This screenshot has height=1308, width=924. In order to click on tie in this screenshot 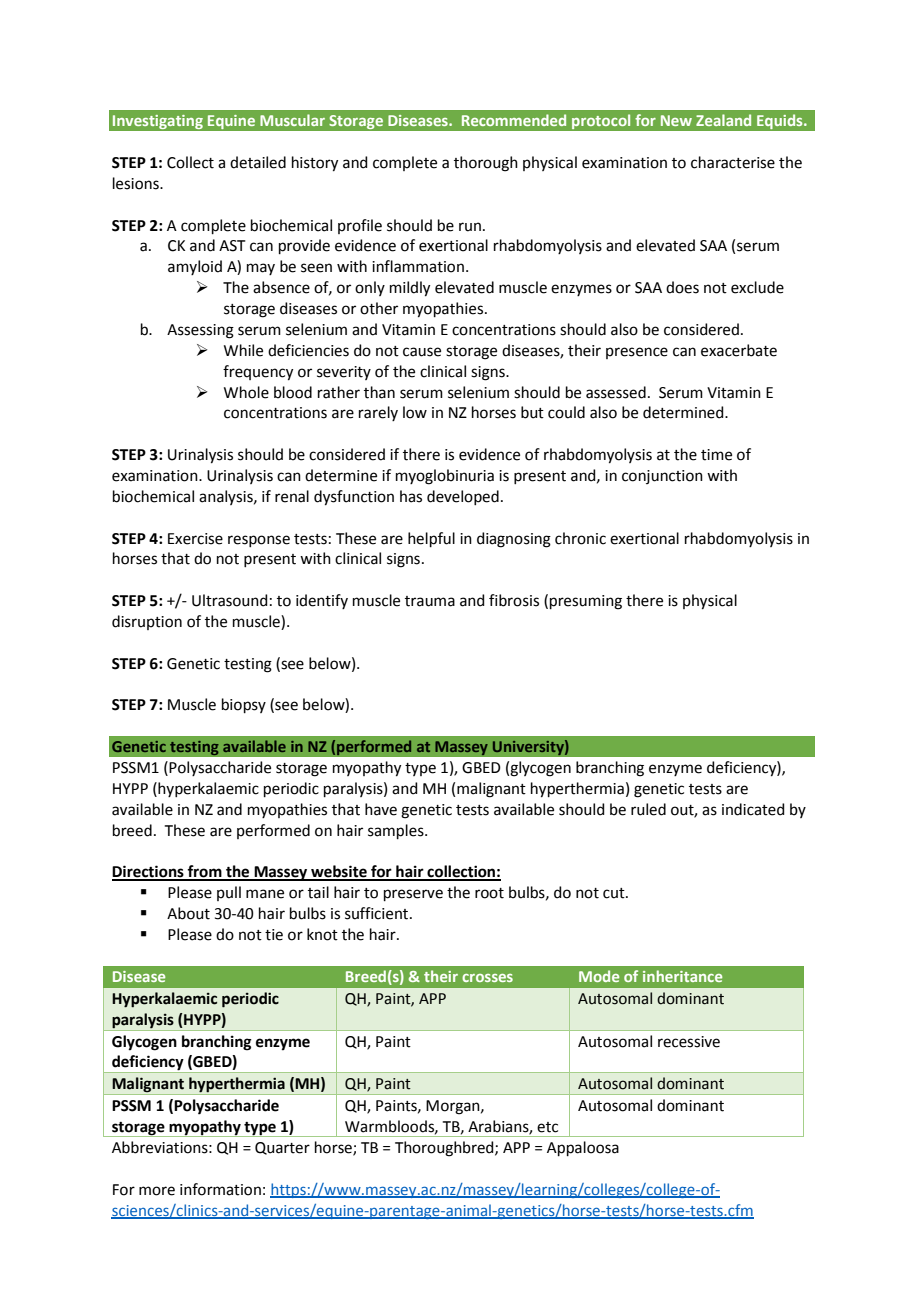, I will do `click(274, 935)`.
